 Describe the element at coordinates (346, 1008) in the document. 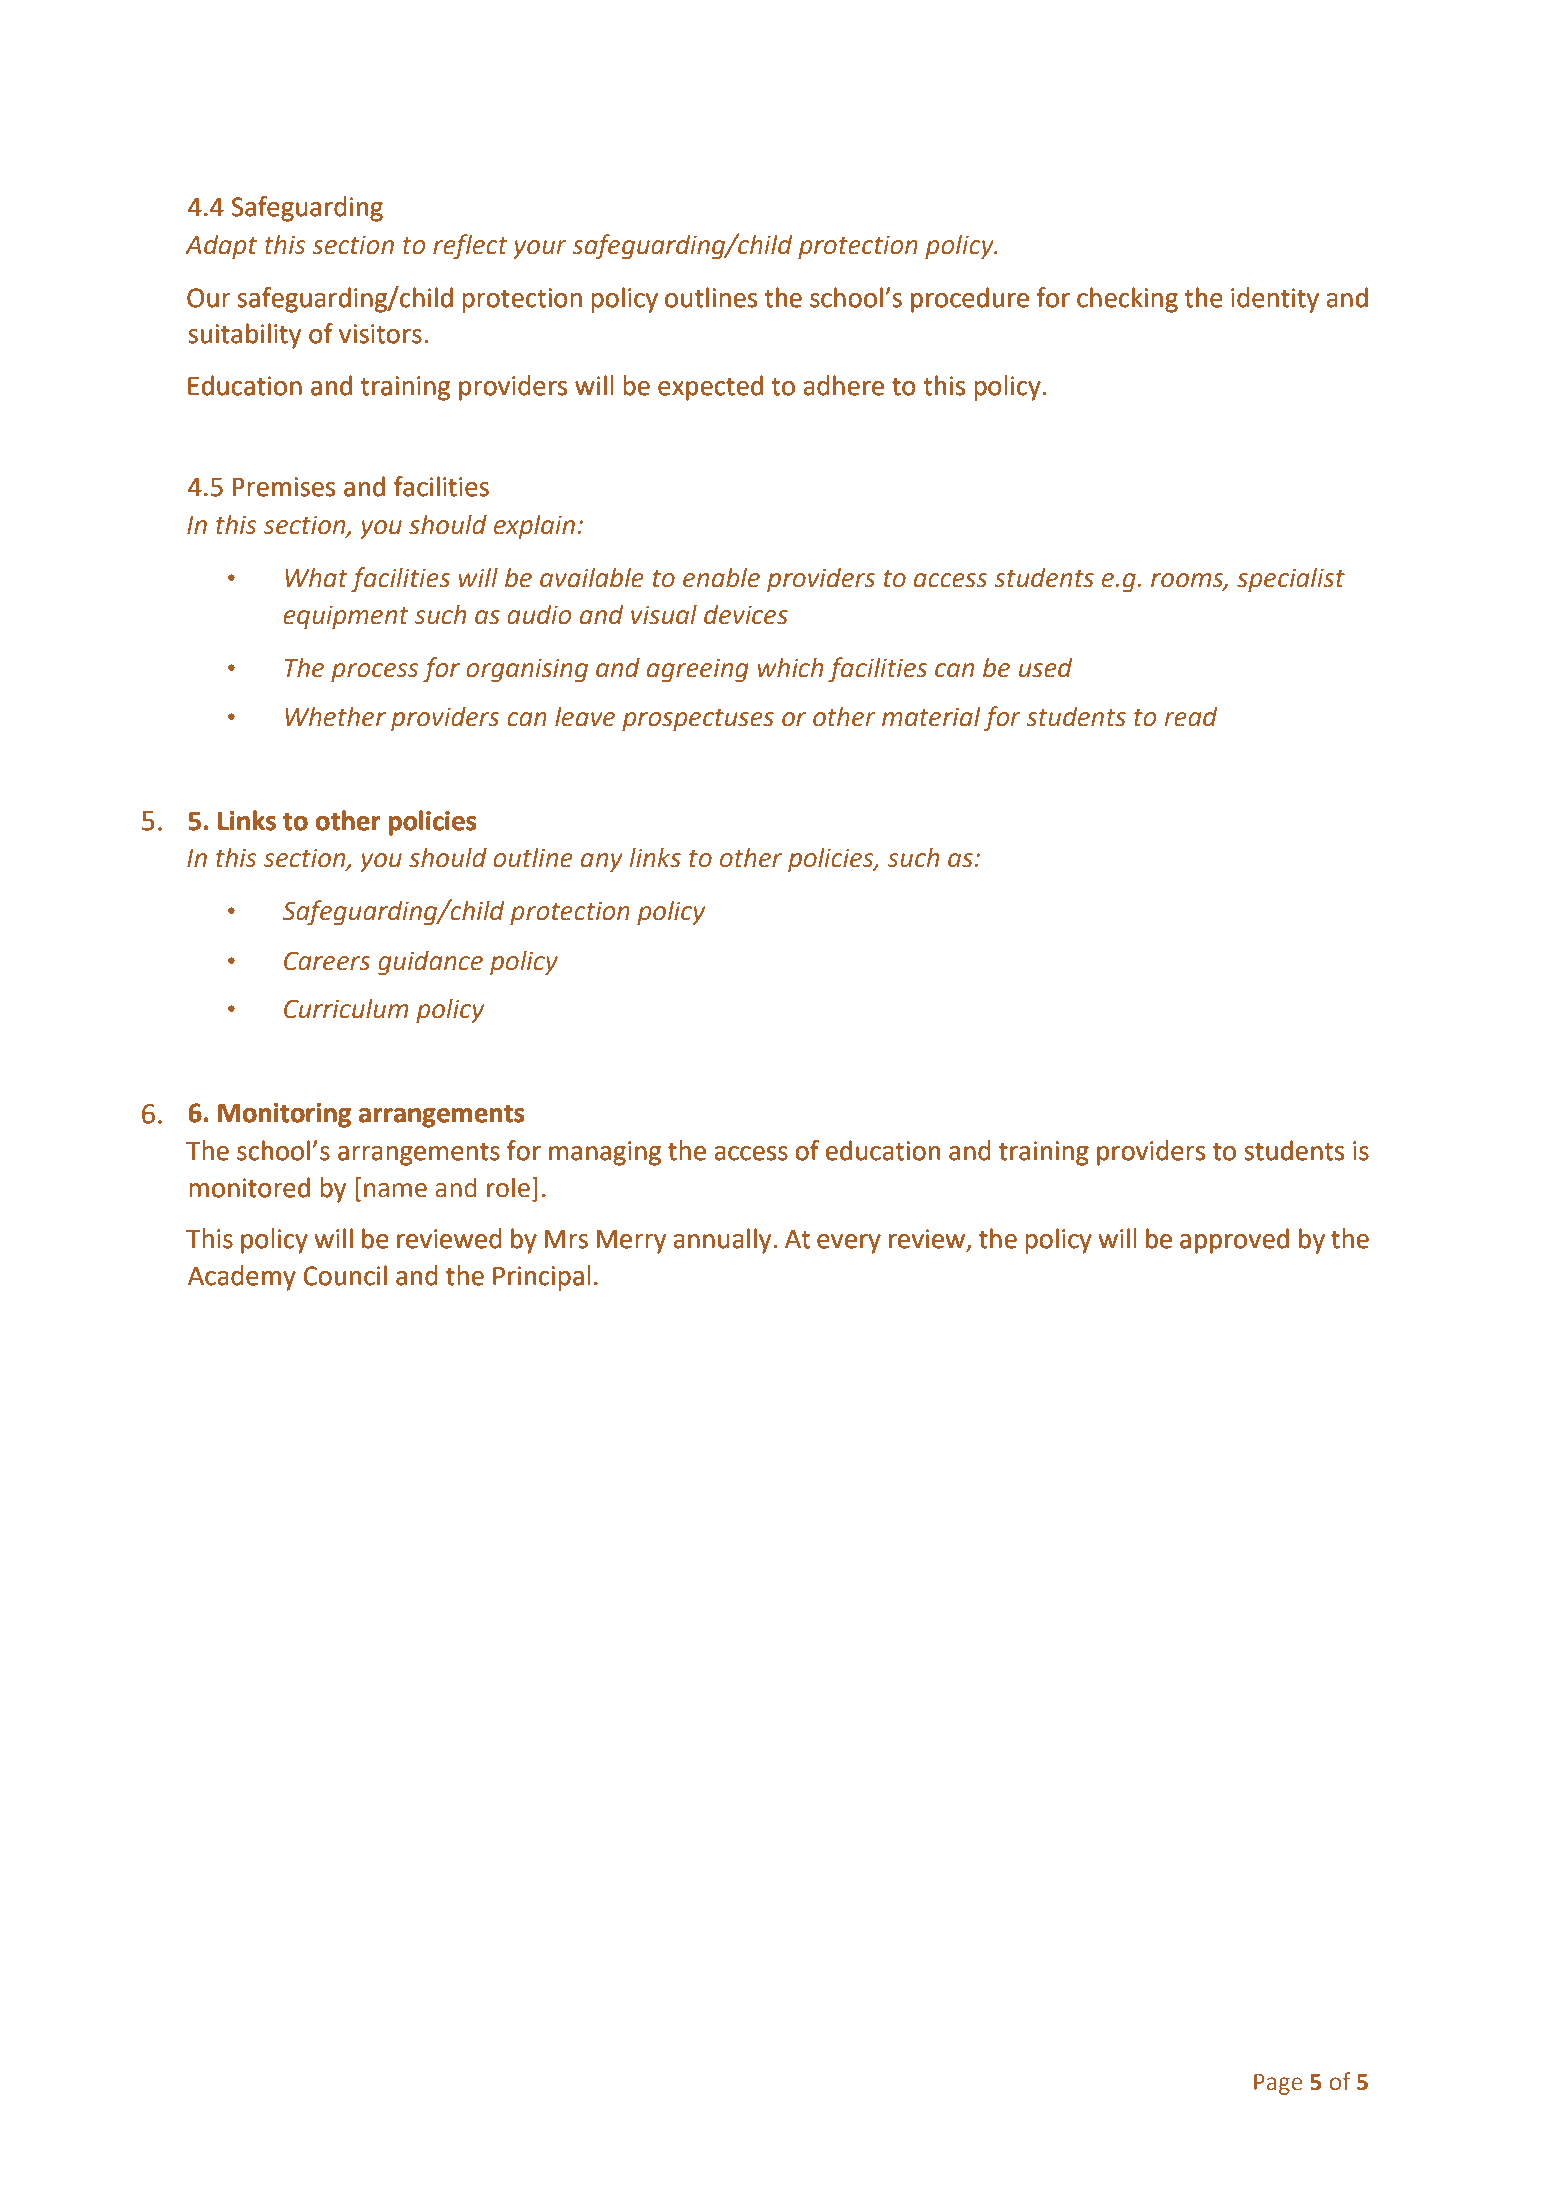

I see `Curriculum` at that location.
